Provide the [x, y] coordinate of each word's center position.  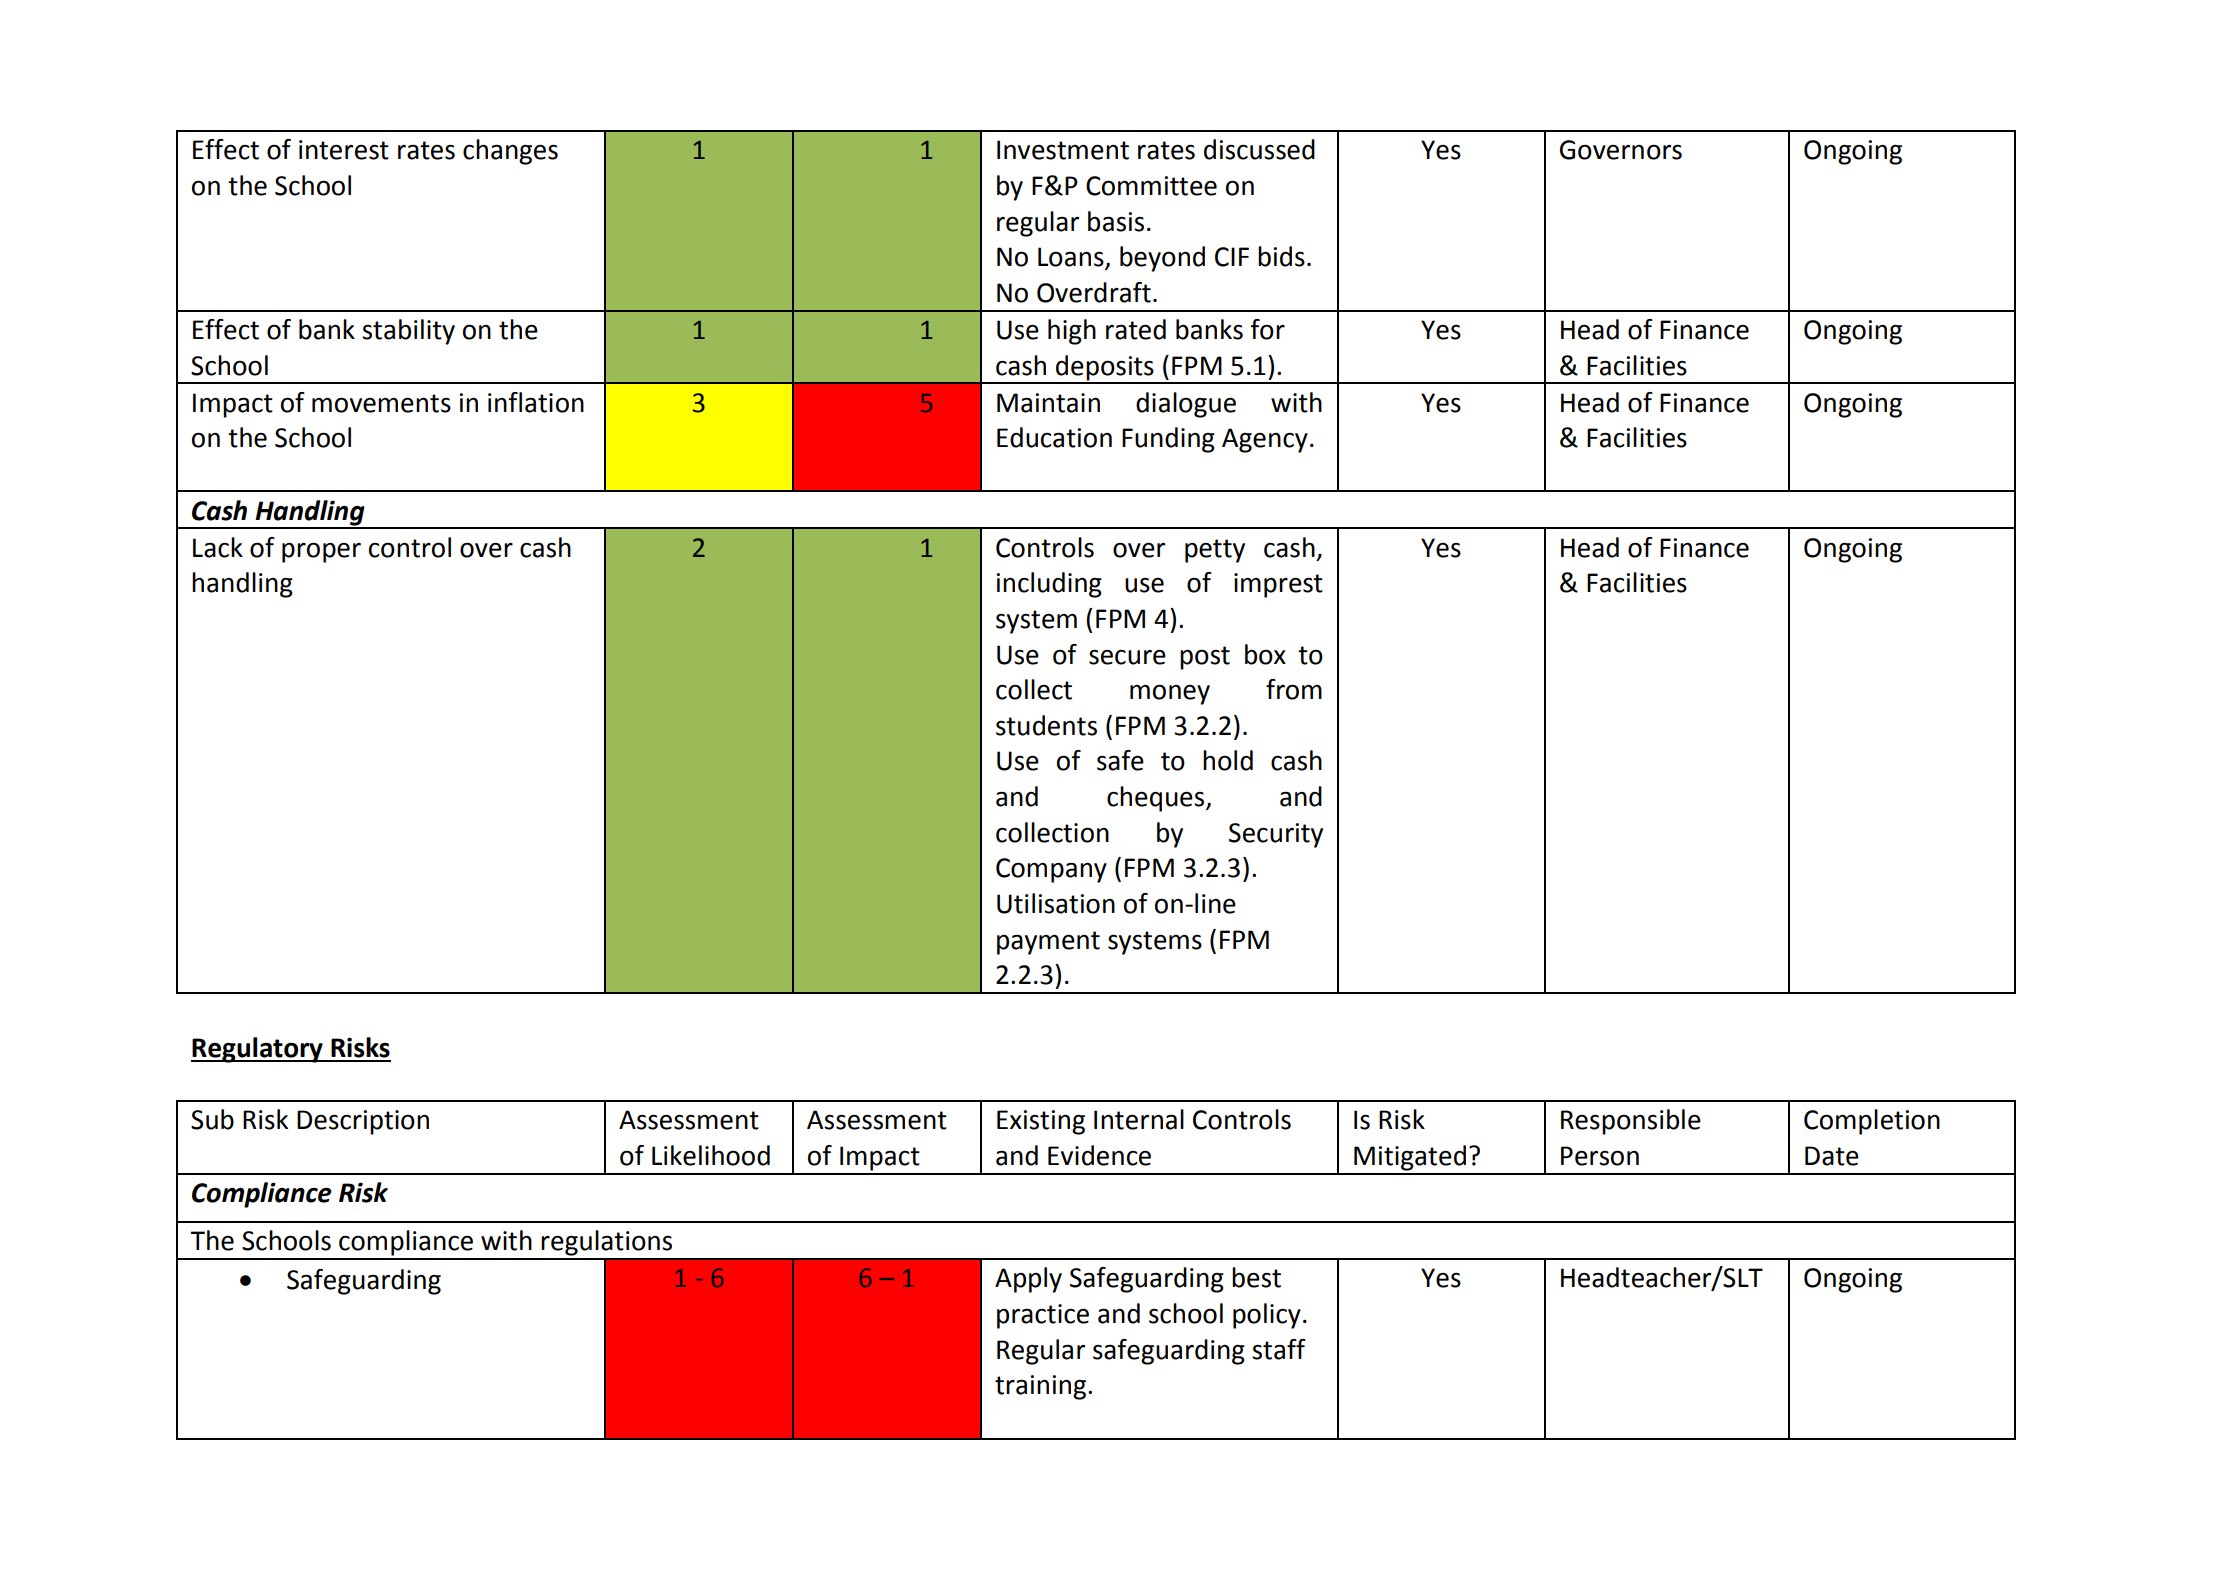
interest [344, 150]
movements [381, 403]
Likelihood [711, 1155]
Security [1276, 835]
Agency [1265, 440]
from [1294, 689]
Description [363, 1122]
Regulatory [258, 1050]
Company [1051, 870]
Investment [1063, 150]
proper [321, 552]
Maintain [1048, 403]
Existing [1041, 1122]
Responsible [1631, 1122]
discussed [1259, 149]
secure [1127, 657]
